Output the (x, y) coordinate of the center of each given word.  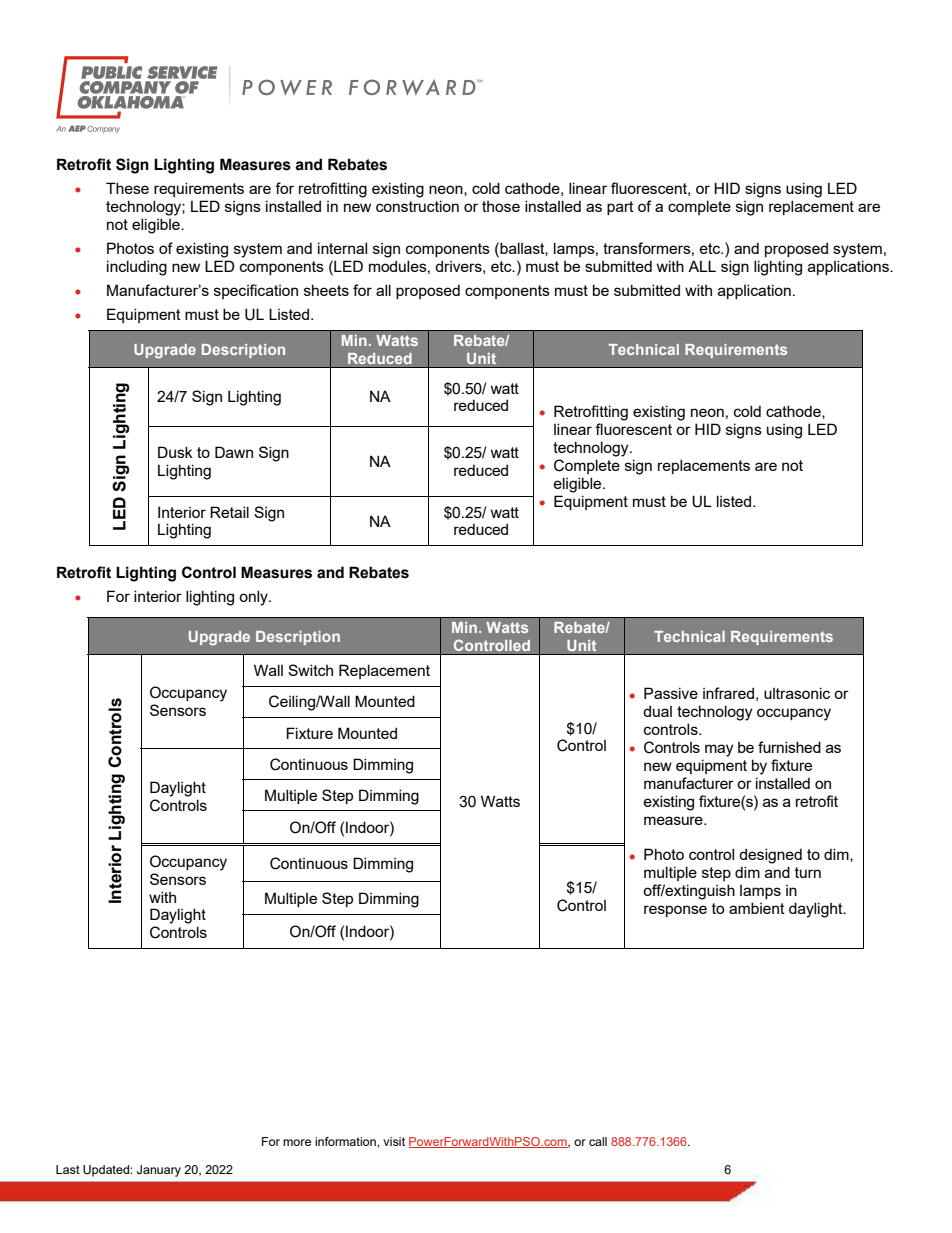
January (159, 1171)
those (501, 206)
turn (808, 872)
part (620, 208)
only (254, 598)
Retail (229, 512)
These (127, 188)
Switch (310, 670)
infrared (728, 693)
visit (394, 1141)
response (675, 911)
